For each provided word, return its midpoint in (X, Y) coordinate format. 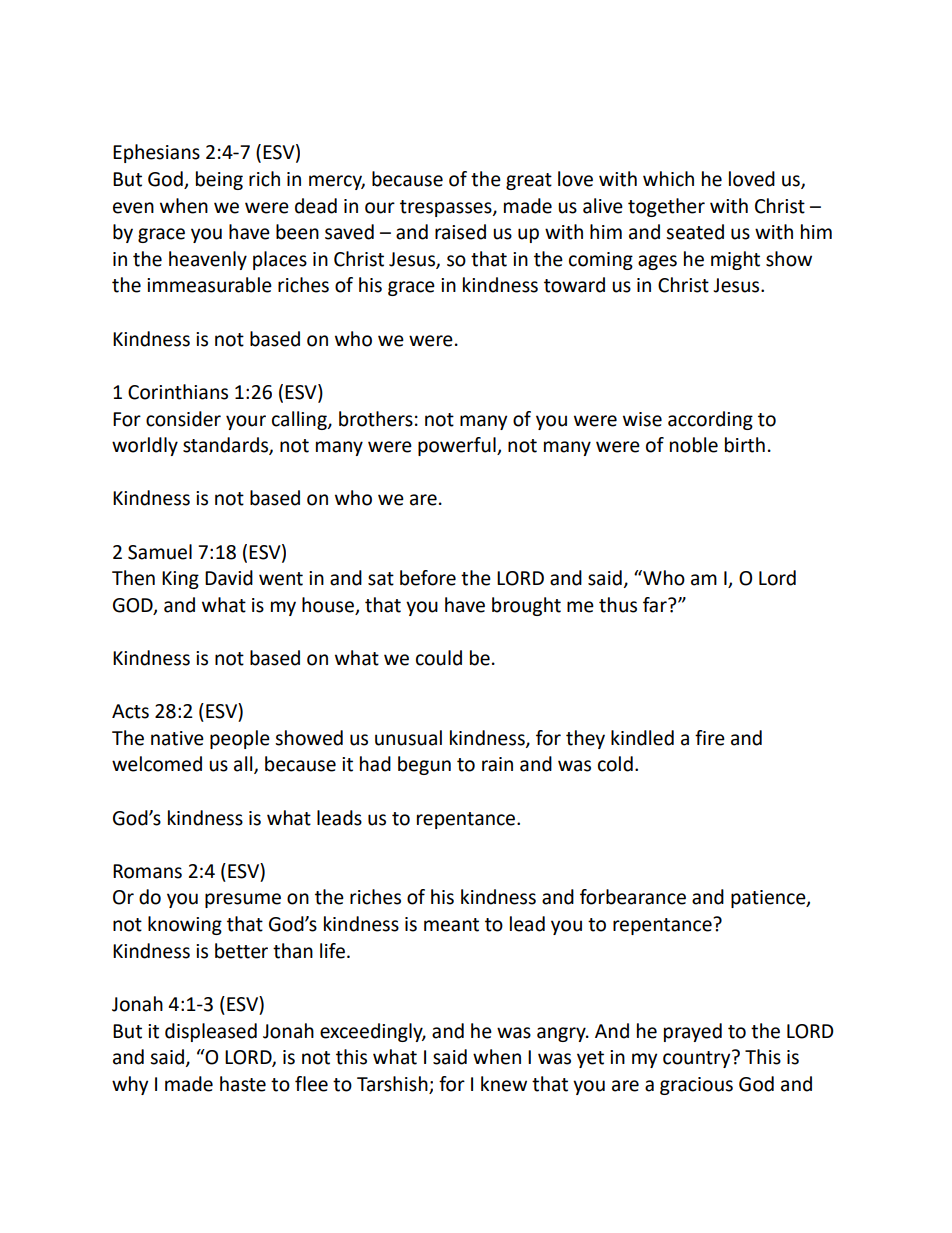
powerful (458, 446)
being (219, 180)
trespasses (447, 208)
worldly (145, 446)
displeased (211, 1032)
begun (424, 765)
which (668, 179)
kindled (642, 738)
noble (694, 445)
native (177, 738)
